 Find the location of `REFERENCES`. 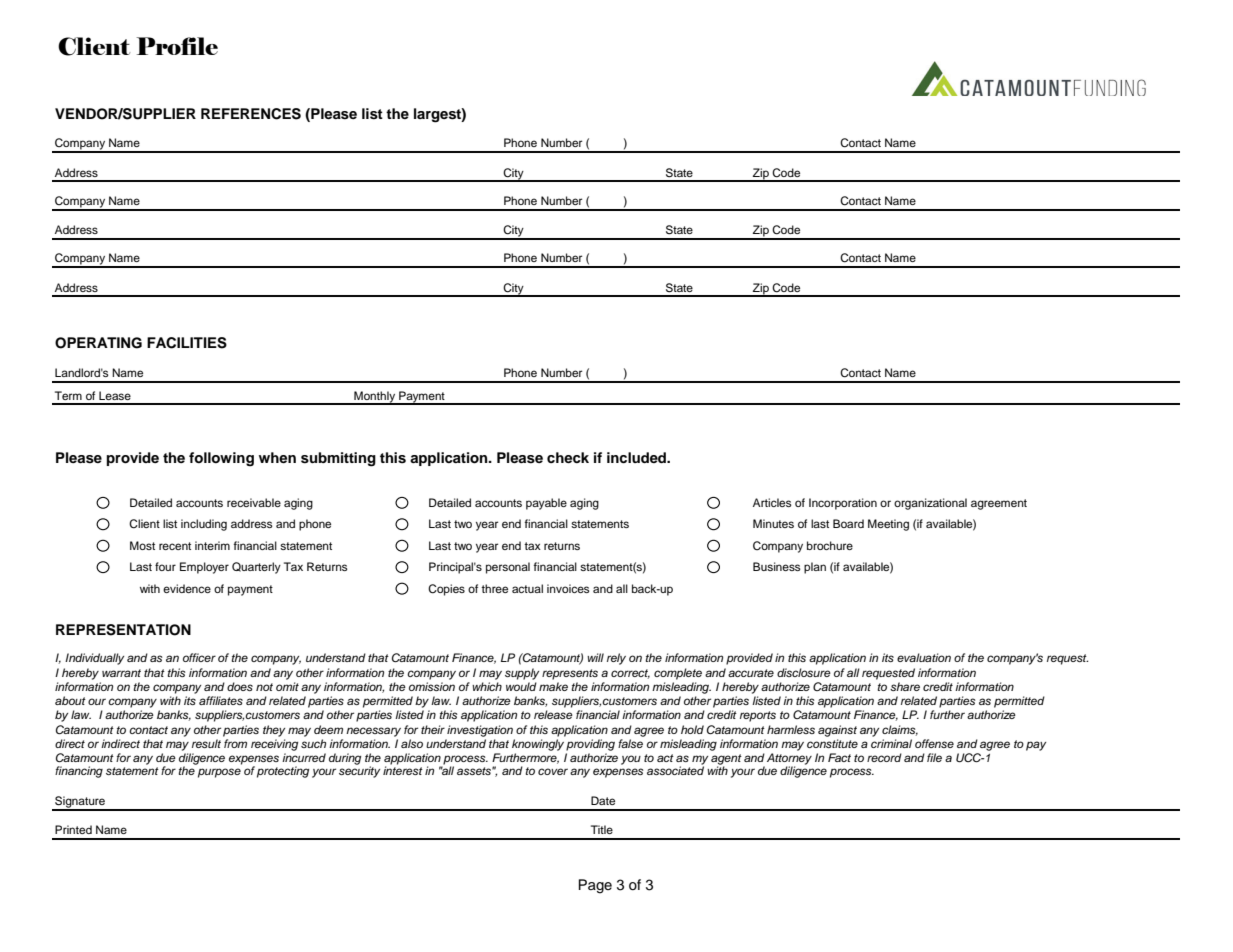

REFERENCES is located at coordinates (251, 114).
